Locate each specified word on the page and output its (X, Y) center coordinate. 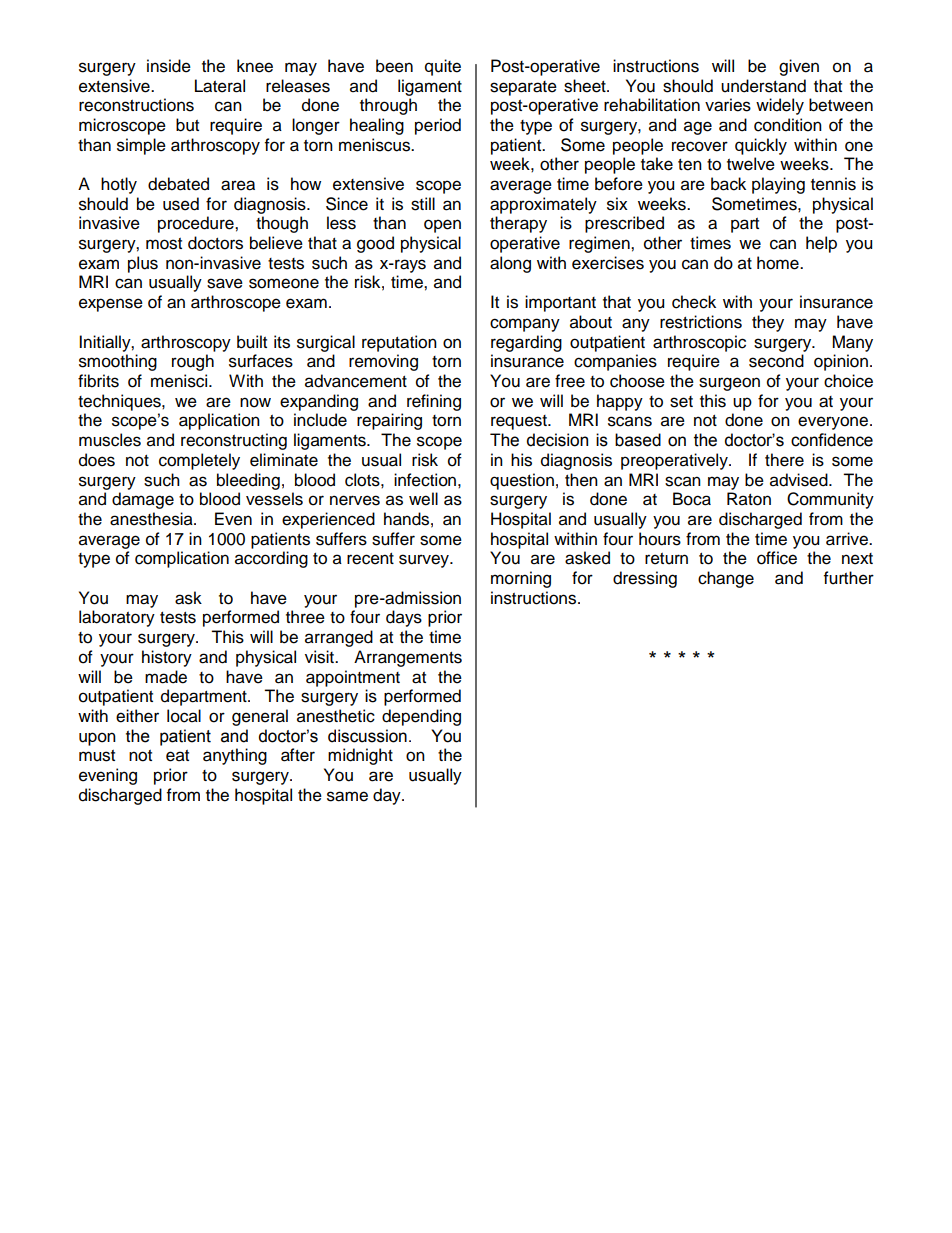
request (520, 422)
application (219, 421)
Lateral (220, 86)
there (784, 460)
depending (421, 717)
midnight (360, 756)
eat (177, 756)
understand (763, 86)
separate (523, 88)
